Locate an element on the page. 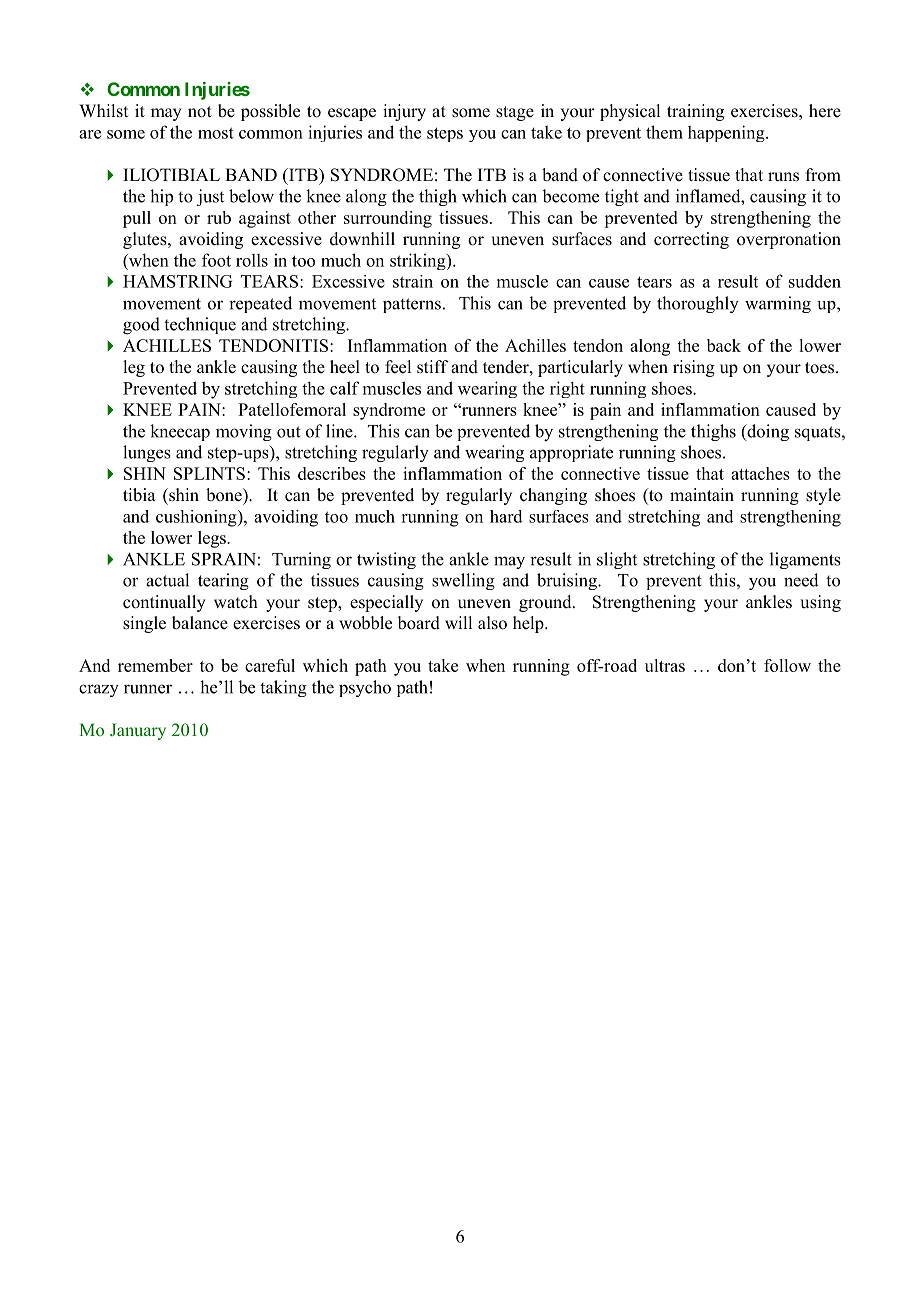  cushioning is located at coordinates (197, 518).
